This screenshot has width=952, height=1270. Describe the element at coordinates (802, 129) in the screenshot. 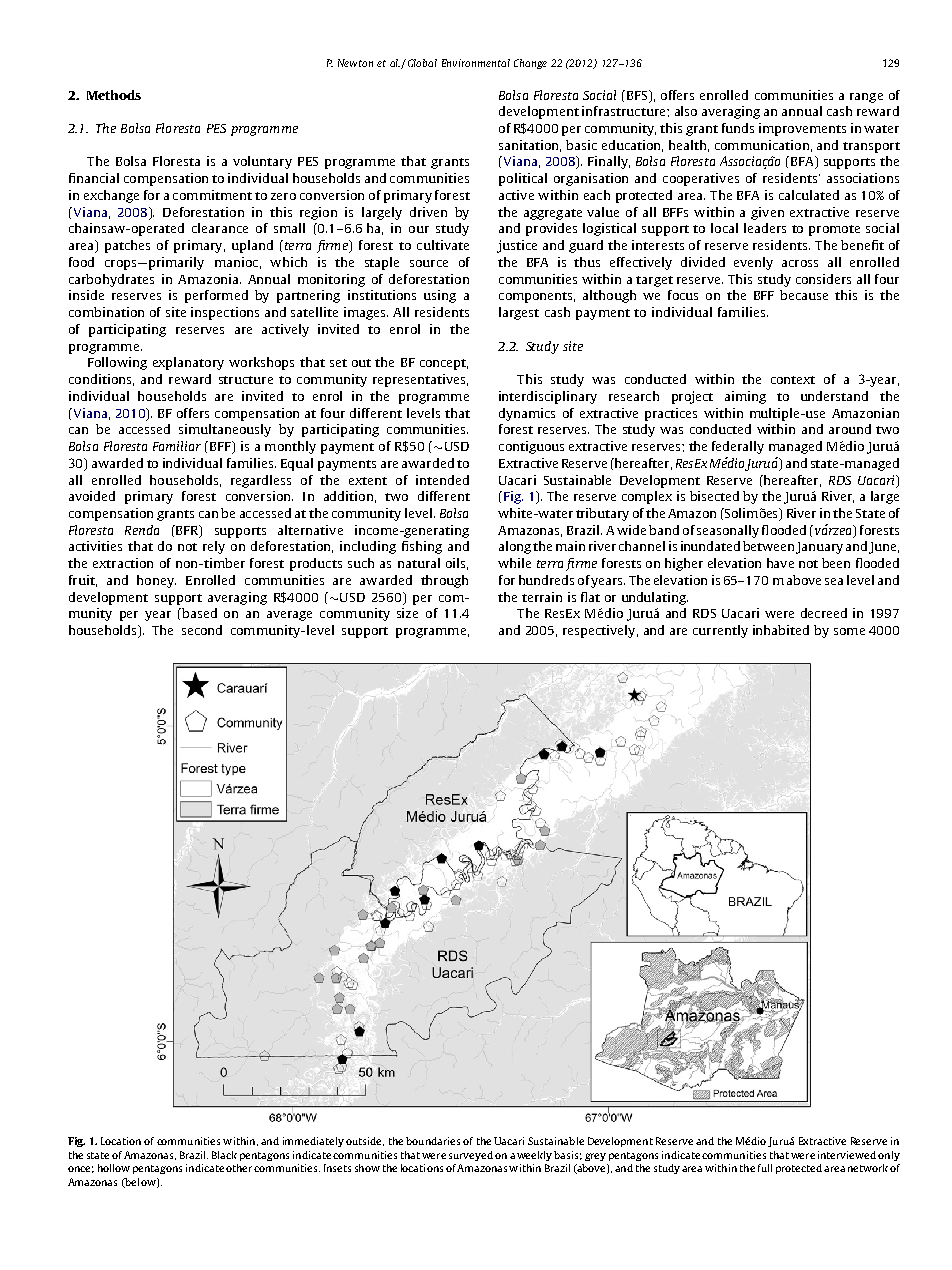

I see `improvements` at that location.
